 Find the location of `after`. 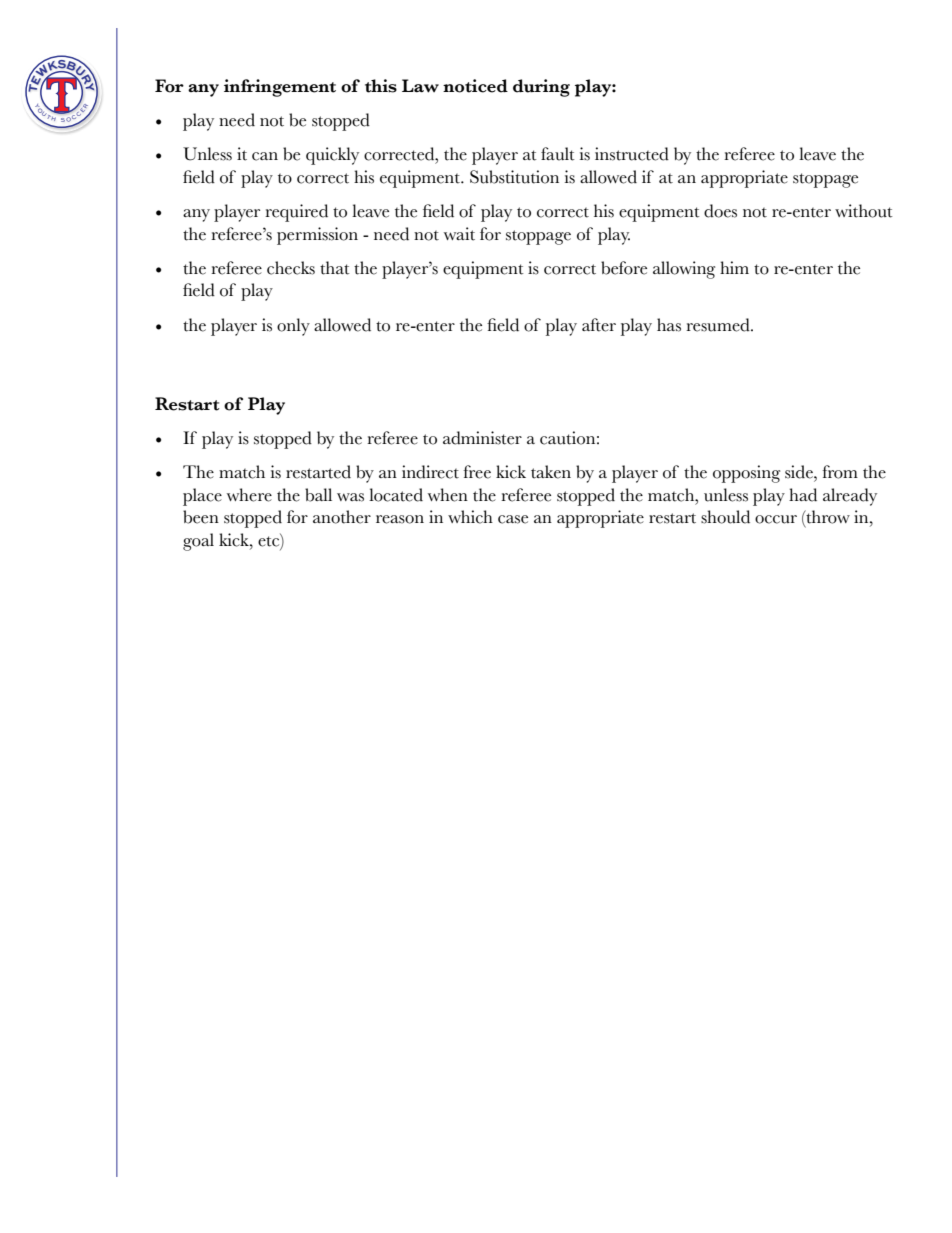

after is located at coordinates (599, 325).
